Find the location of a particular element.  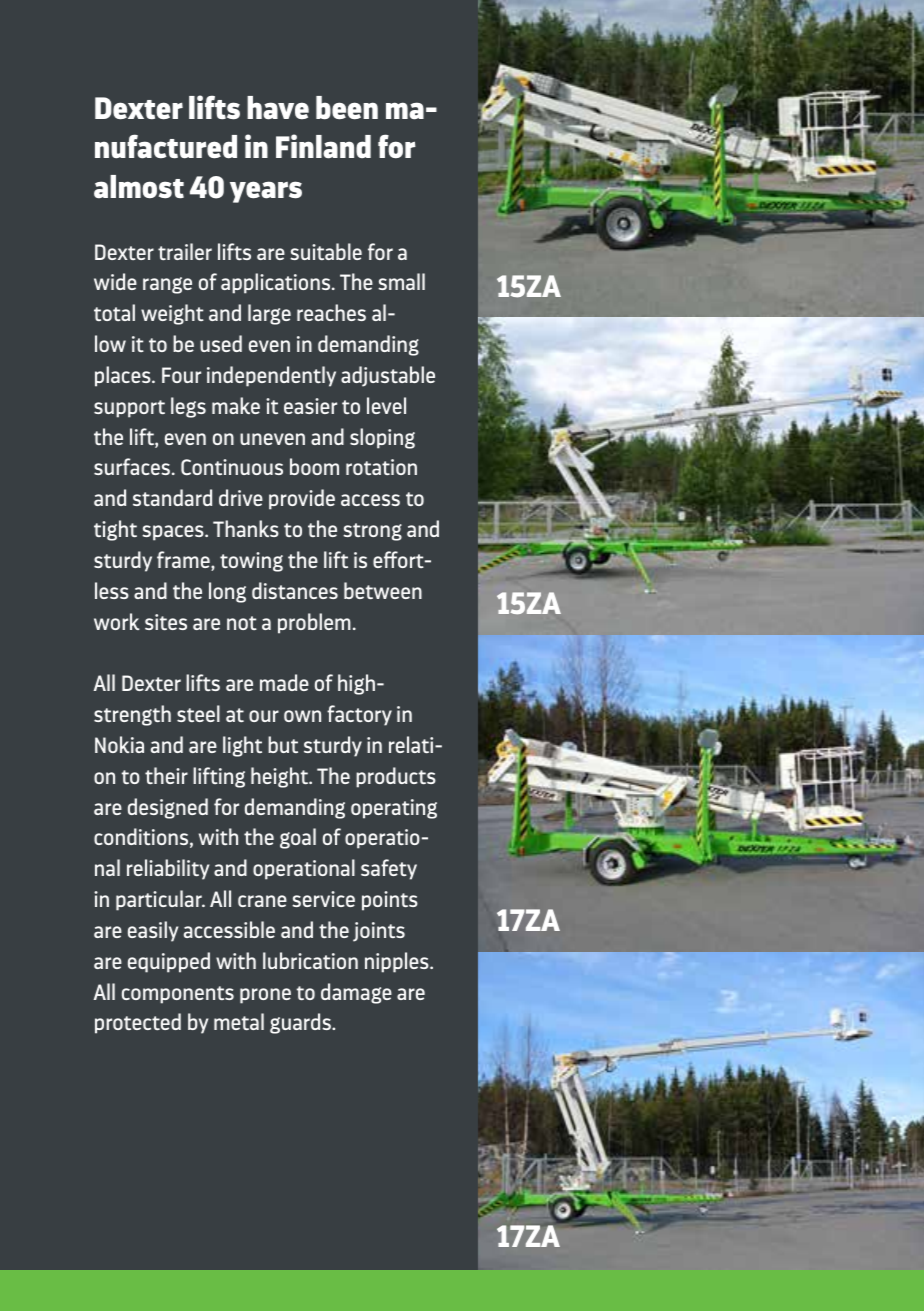

prone is located at coordinates (265, 996).
